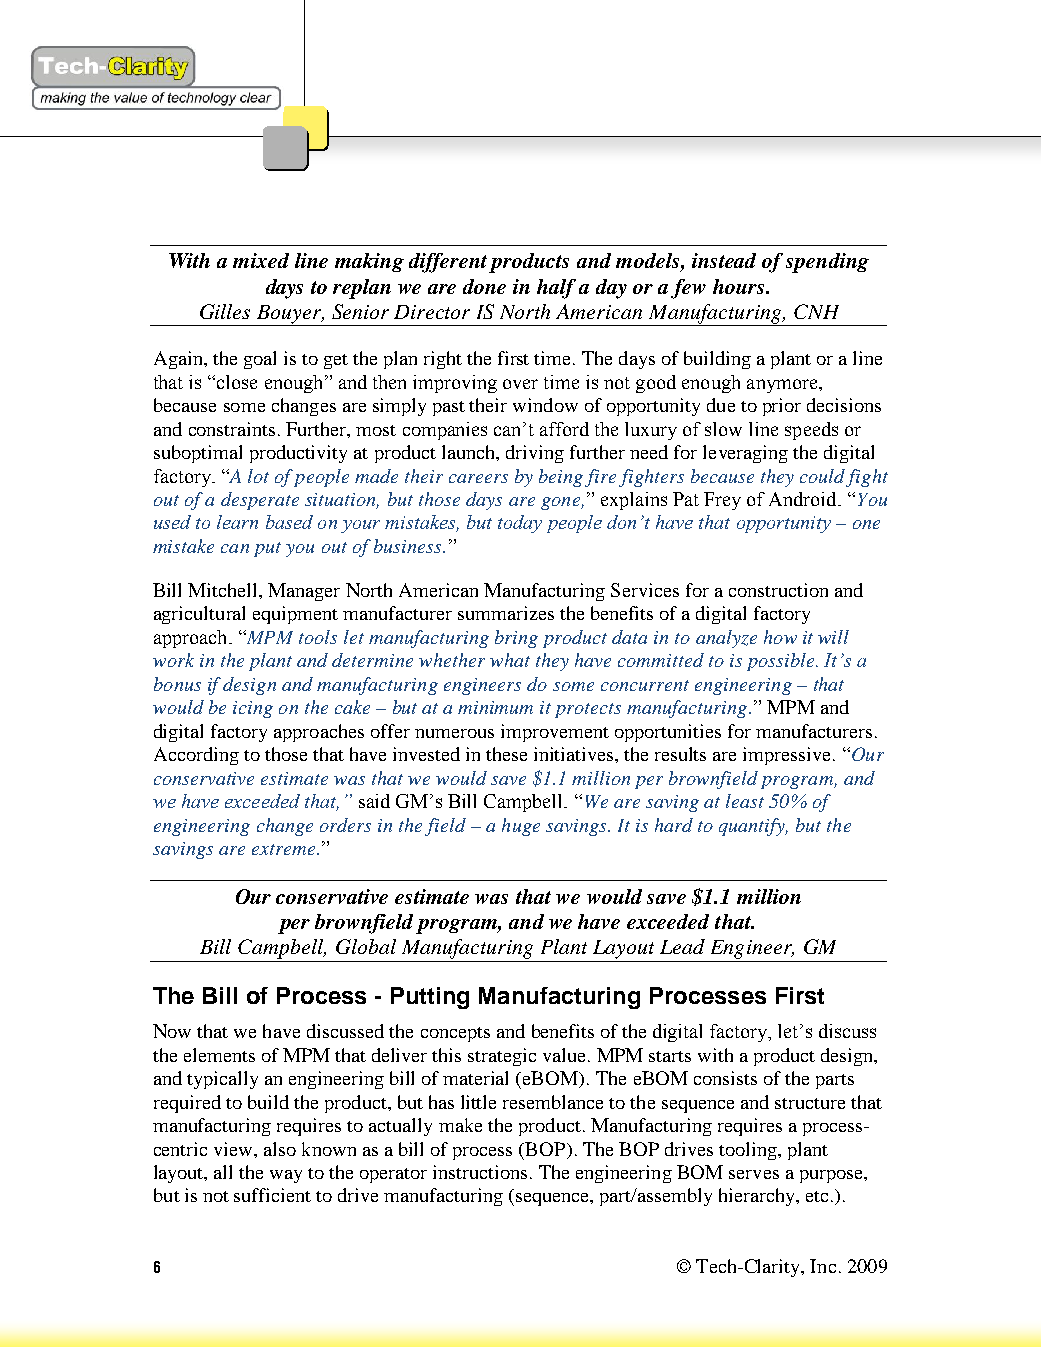 The height and width of the page is (1347, 1041). Describe the element at coordinates (455, 1034) in the page. I see `concepts` at that location.
